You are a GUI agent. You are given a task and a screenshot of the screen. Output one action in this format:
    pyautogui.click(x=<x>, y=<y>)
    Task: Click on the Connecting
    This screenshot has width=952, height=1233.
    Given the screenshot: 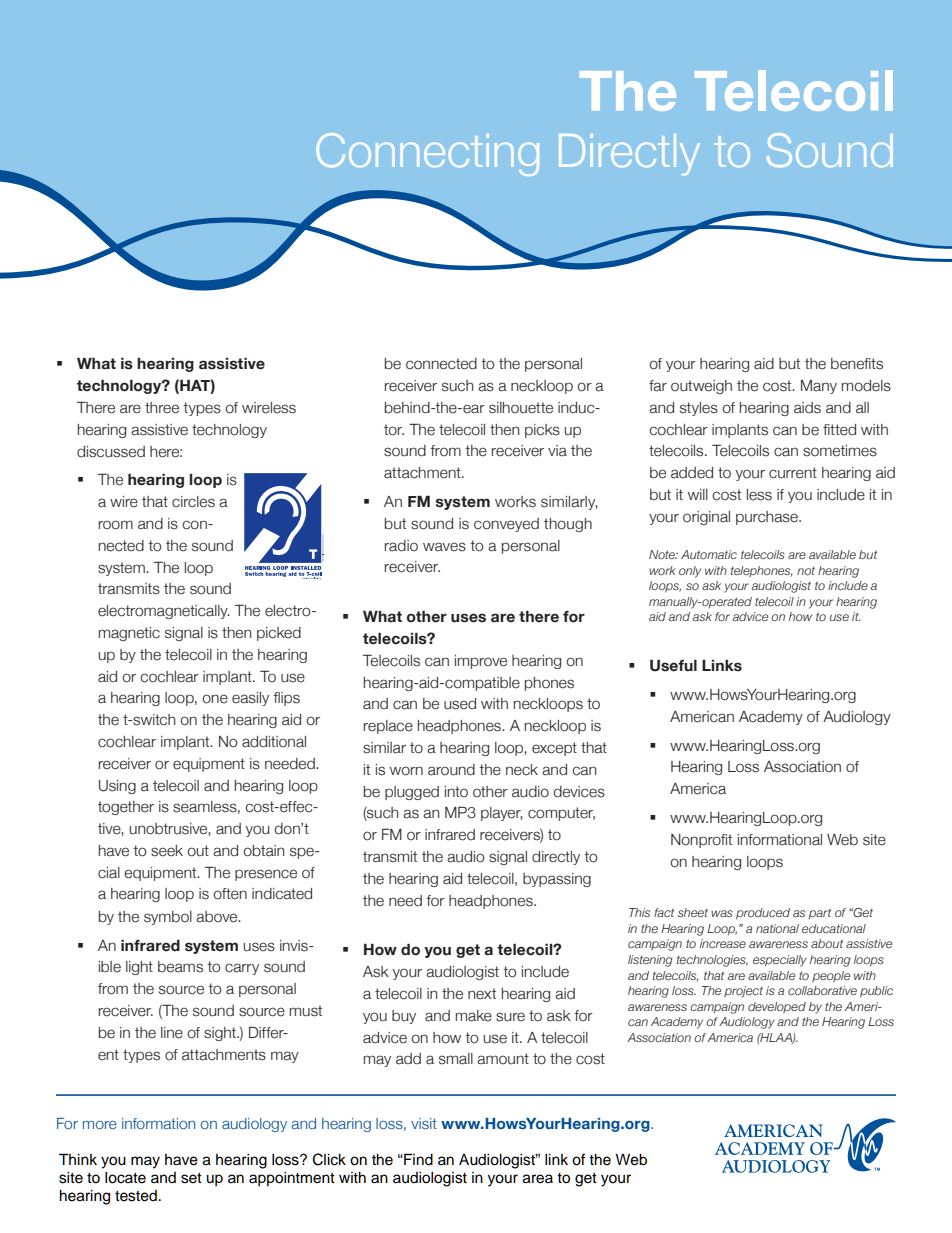 What is the action you would take?
    pyautogui.click(x=428, y=154)
